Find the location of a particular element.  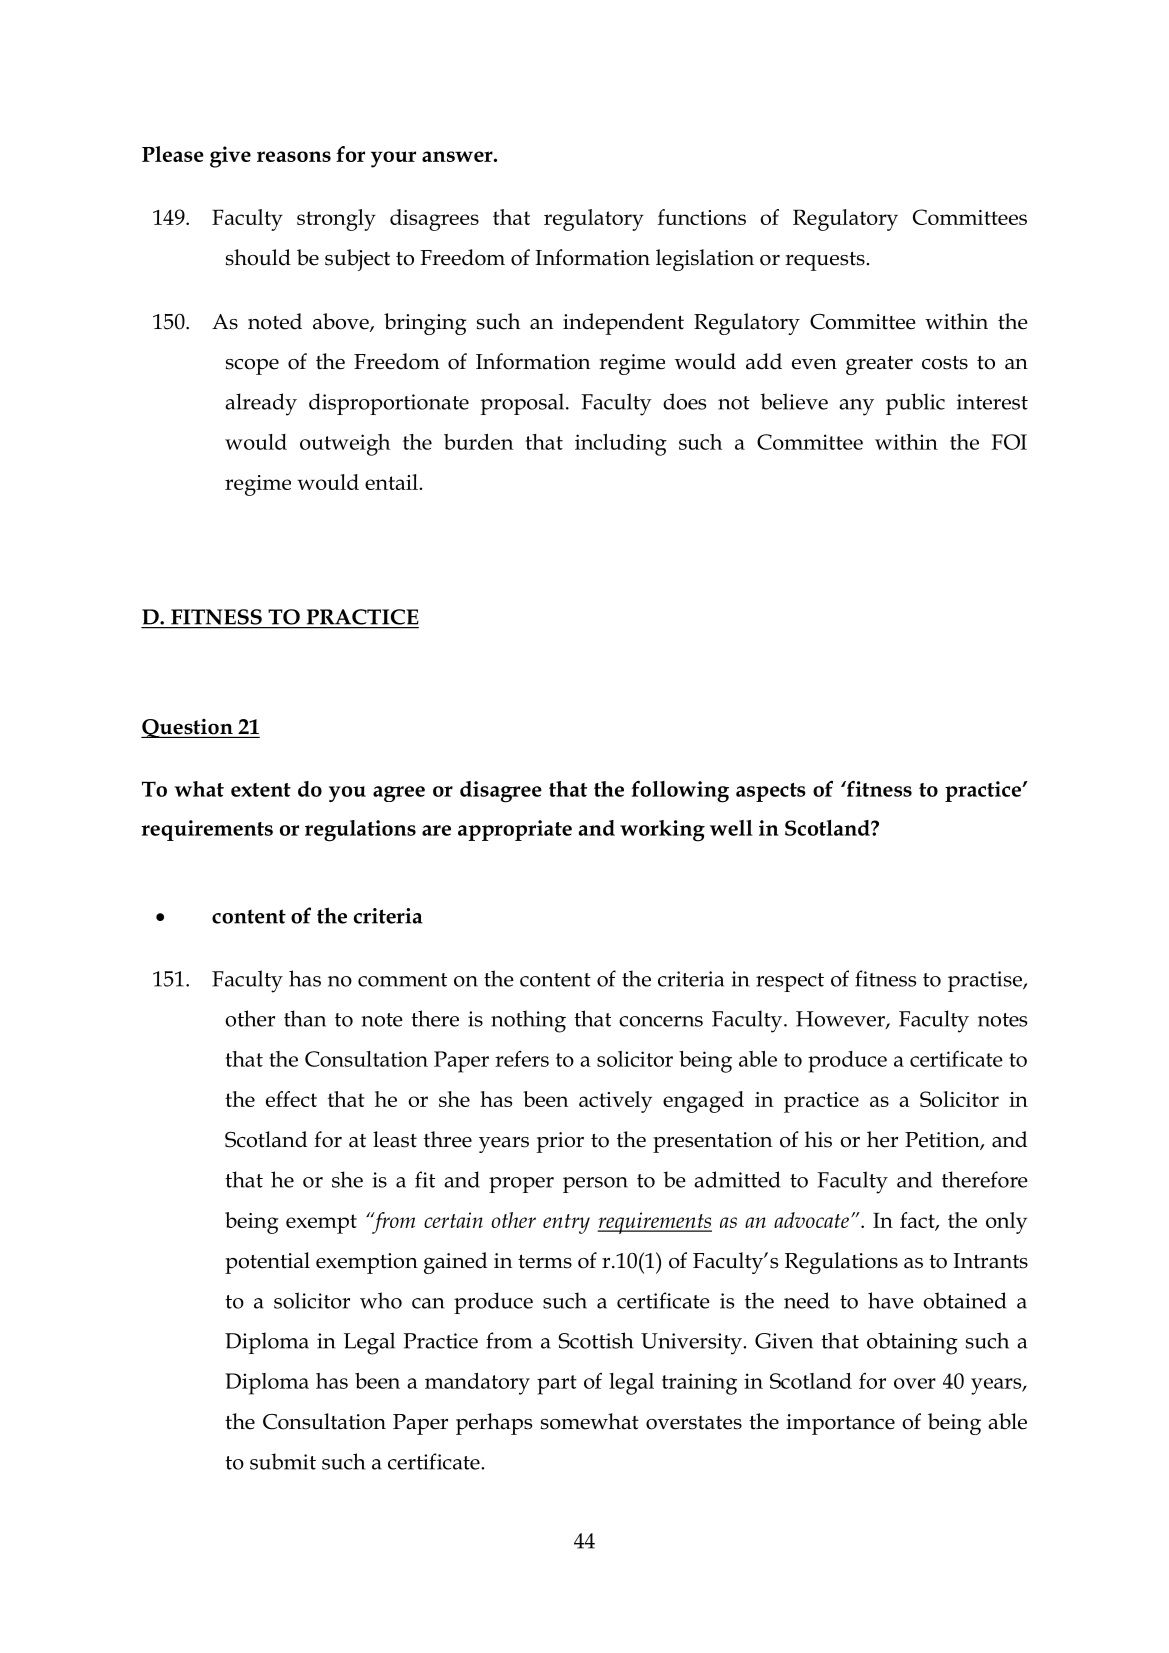

extent is located at coordinates (261, 790).
